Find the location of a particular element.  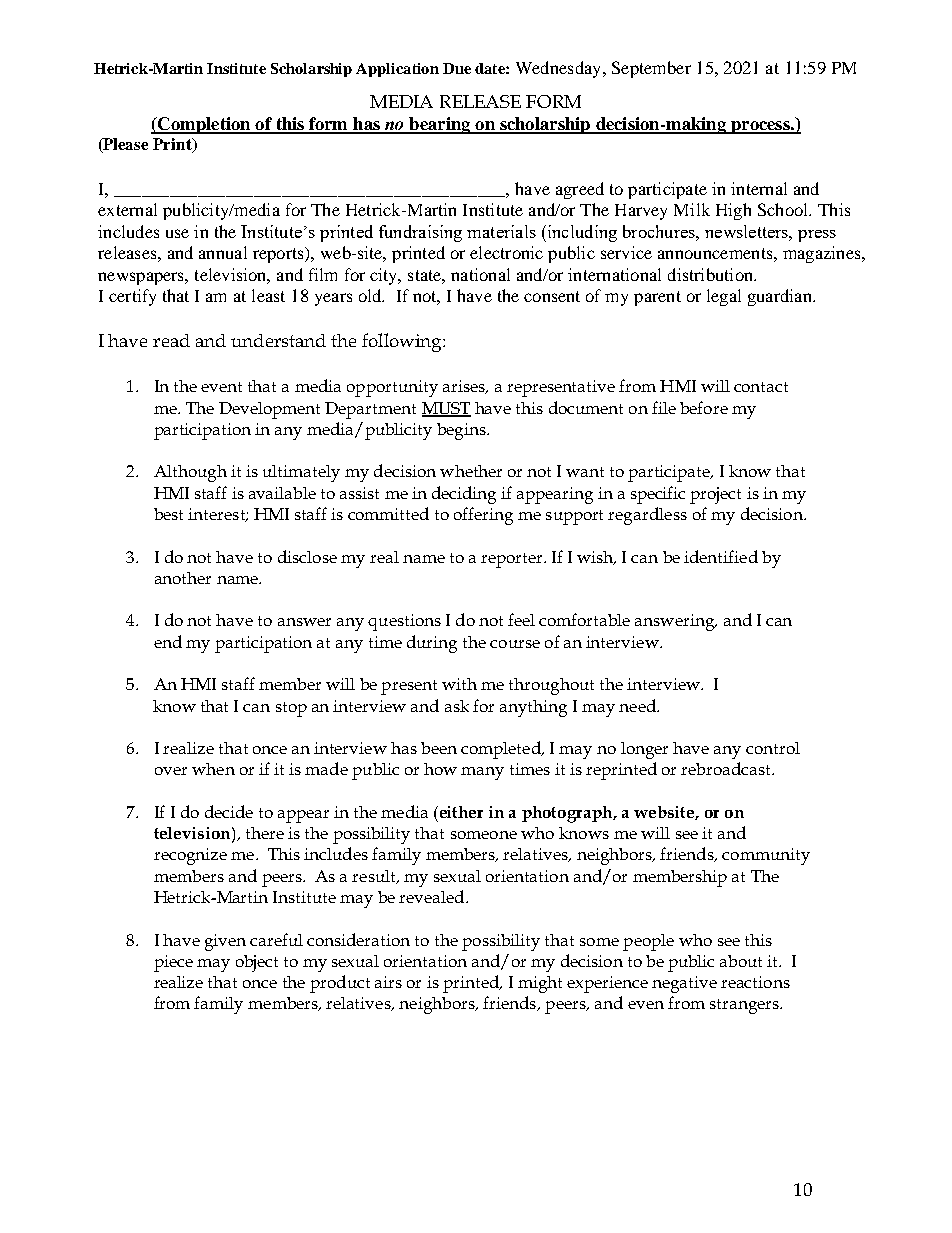

identified is located at coordinates (721, 556).
